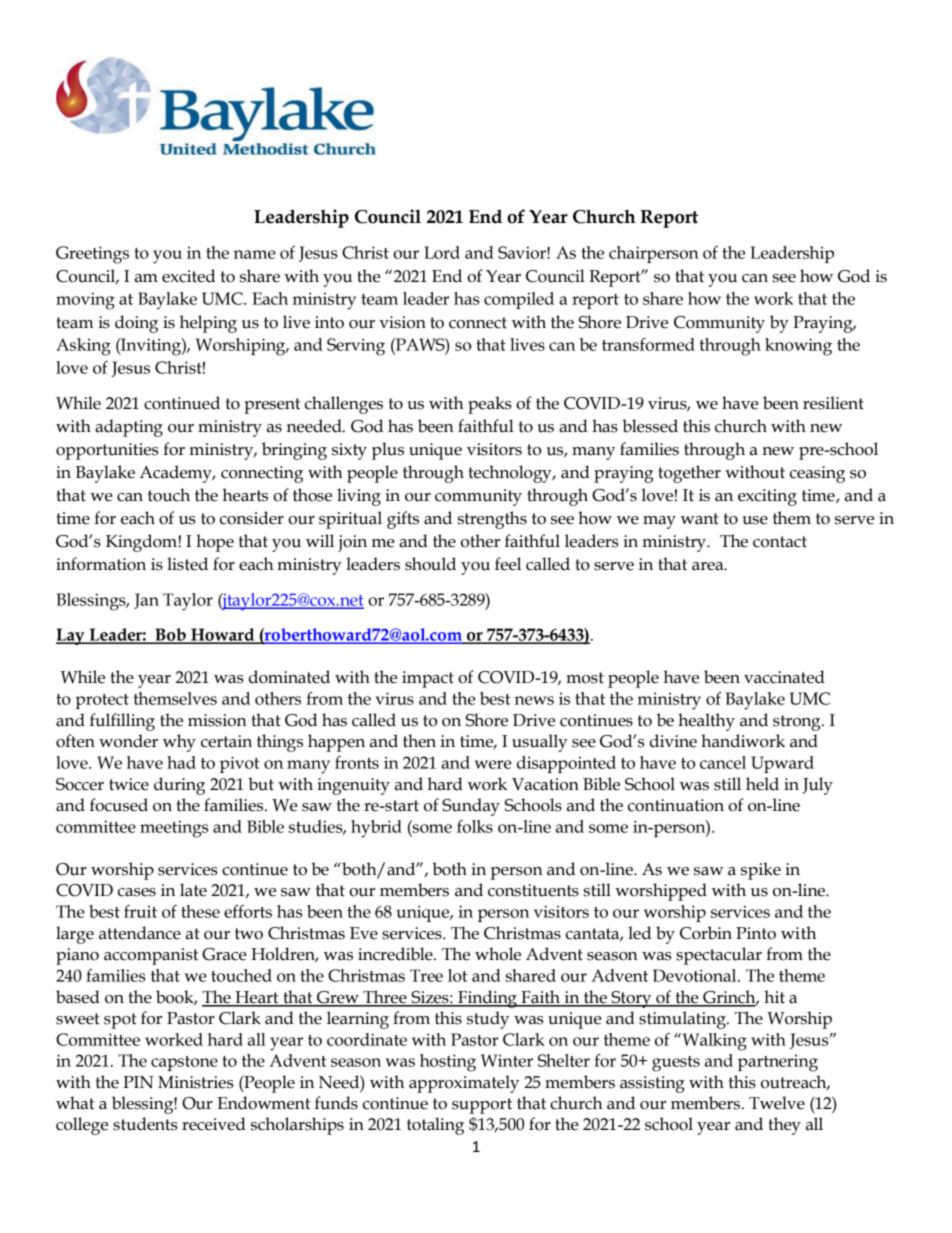  What do you see at coordinates (784, 677) in the image?
I see `vaccinated` at bounding box center [784, 677].
